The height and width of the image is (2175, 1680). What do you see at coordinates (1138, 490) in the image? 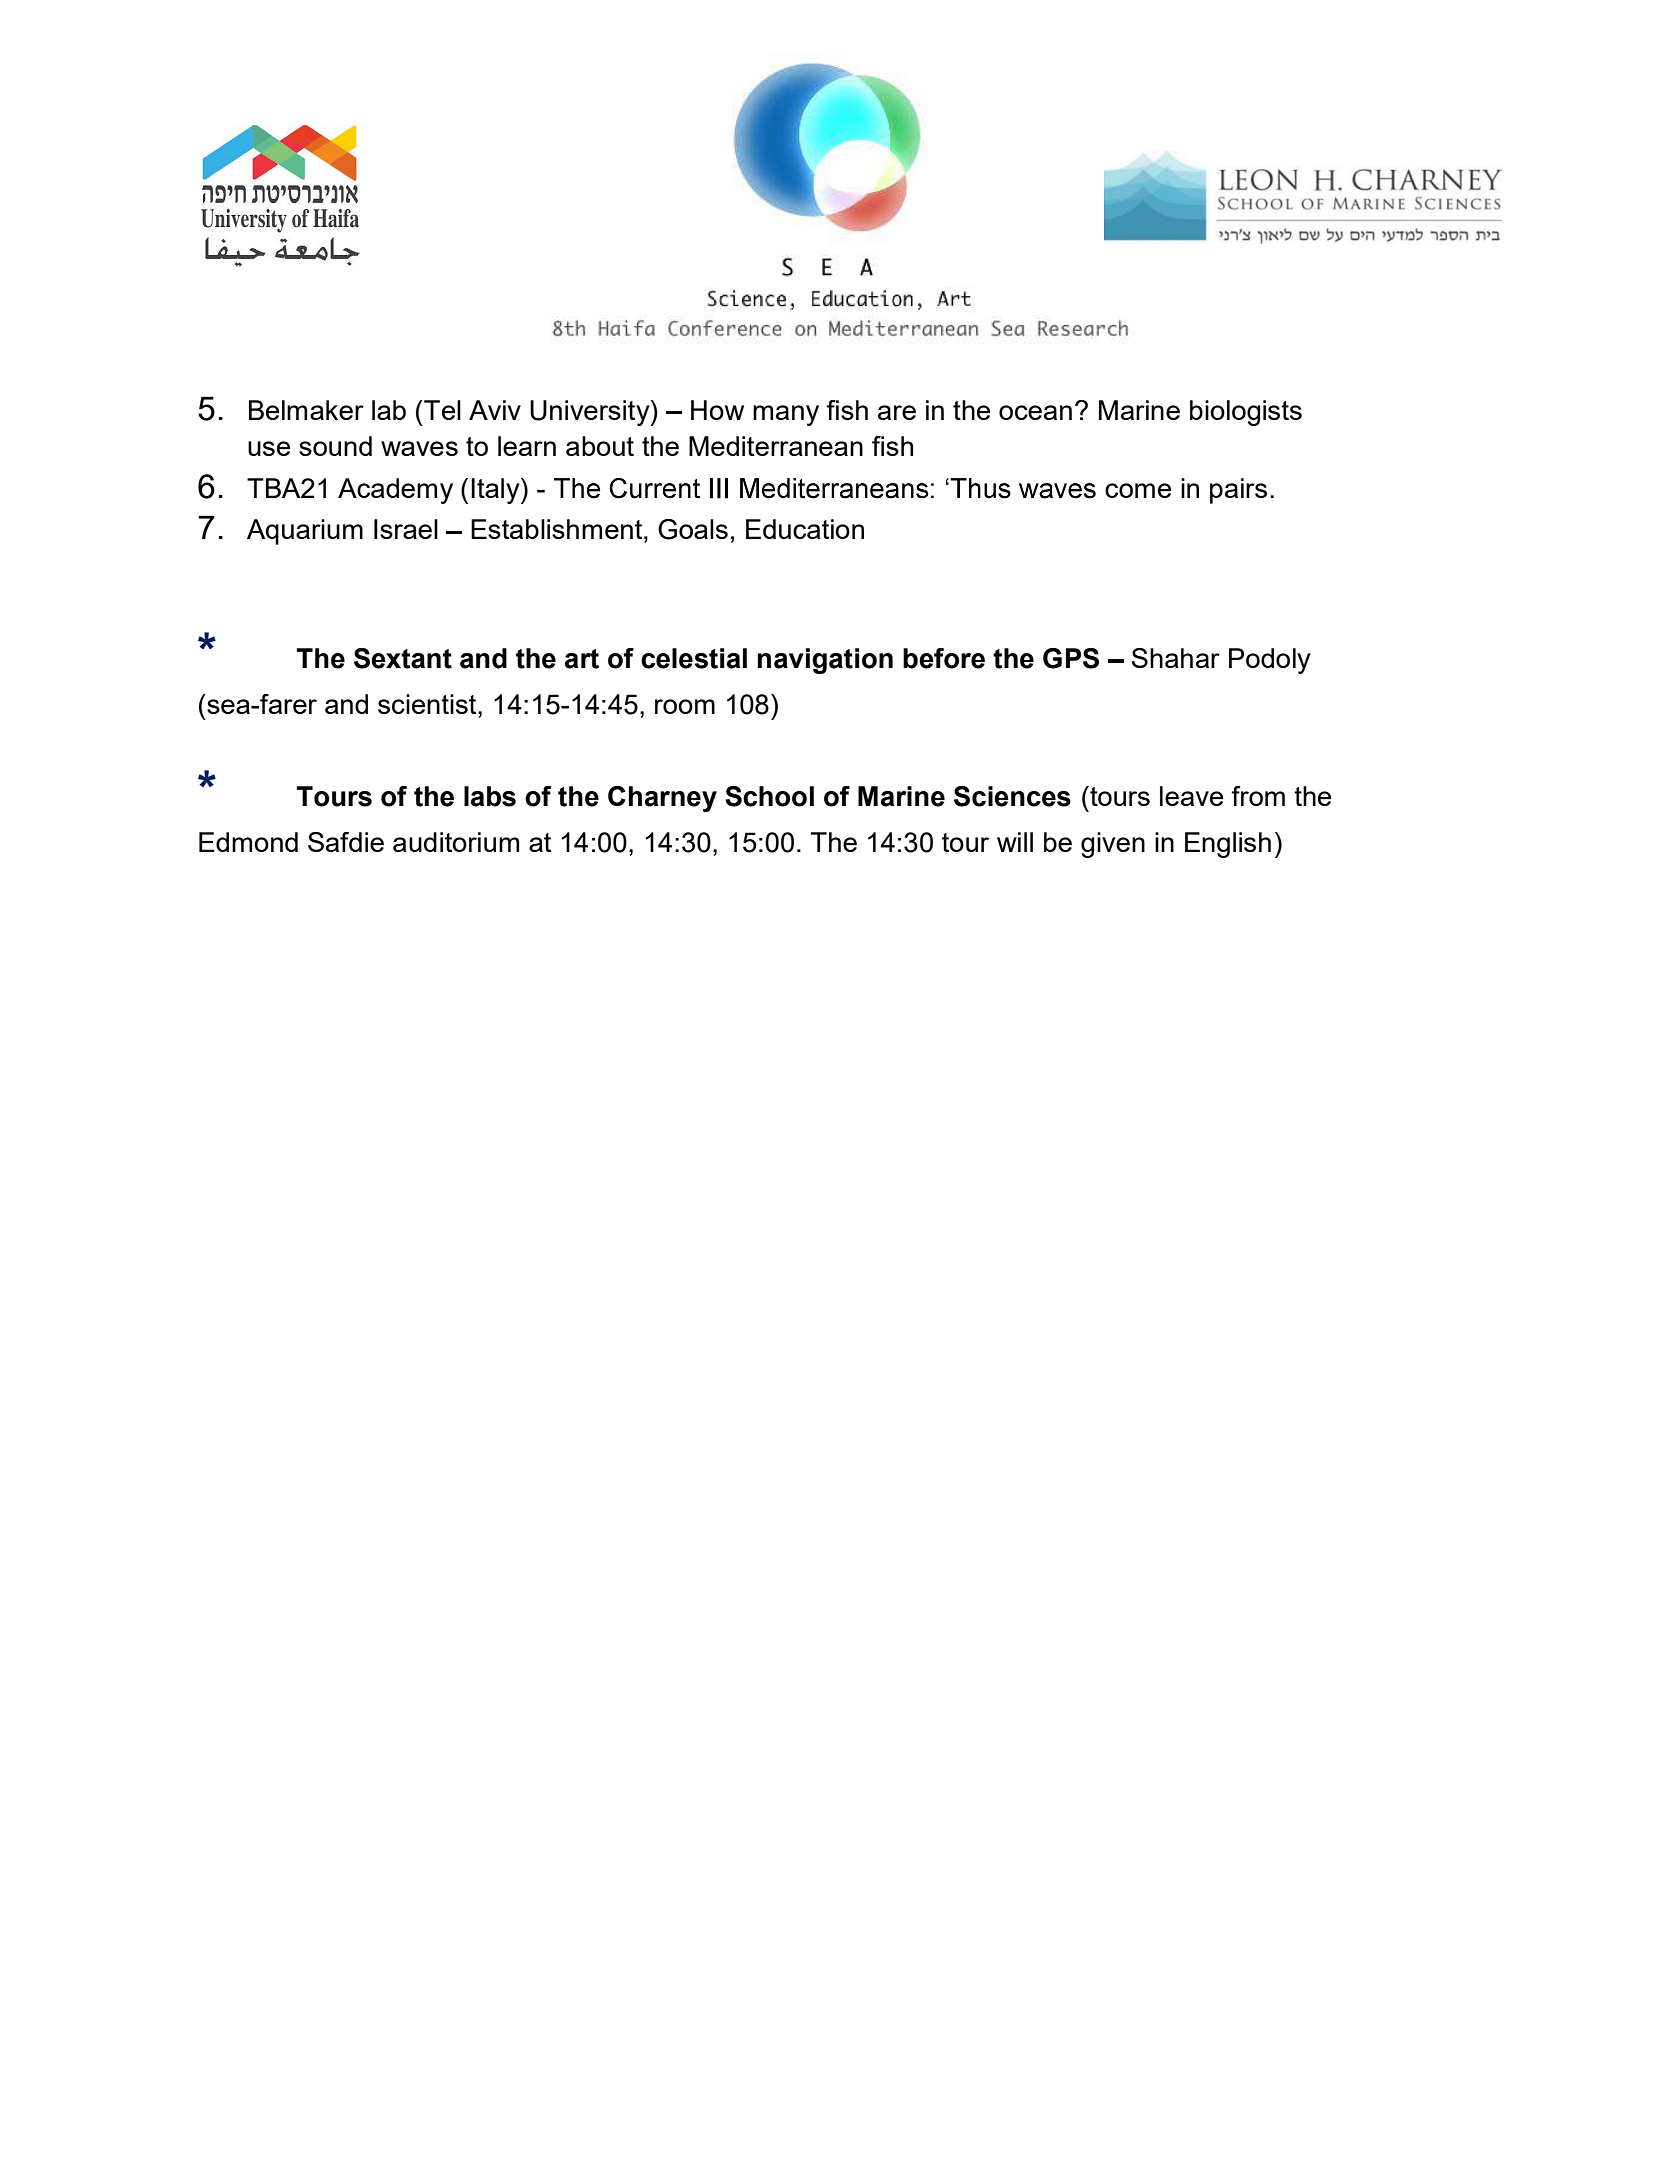
I see `come` at bounding box center [1138, 490].
